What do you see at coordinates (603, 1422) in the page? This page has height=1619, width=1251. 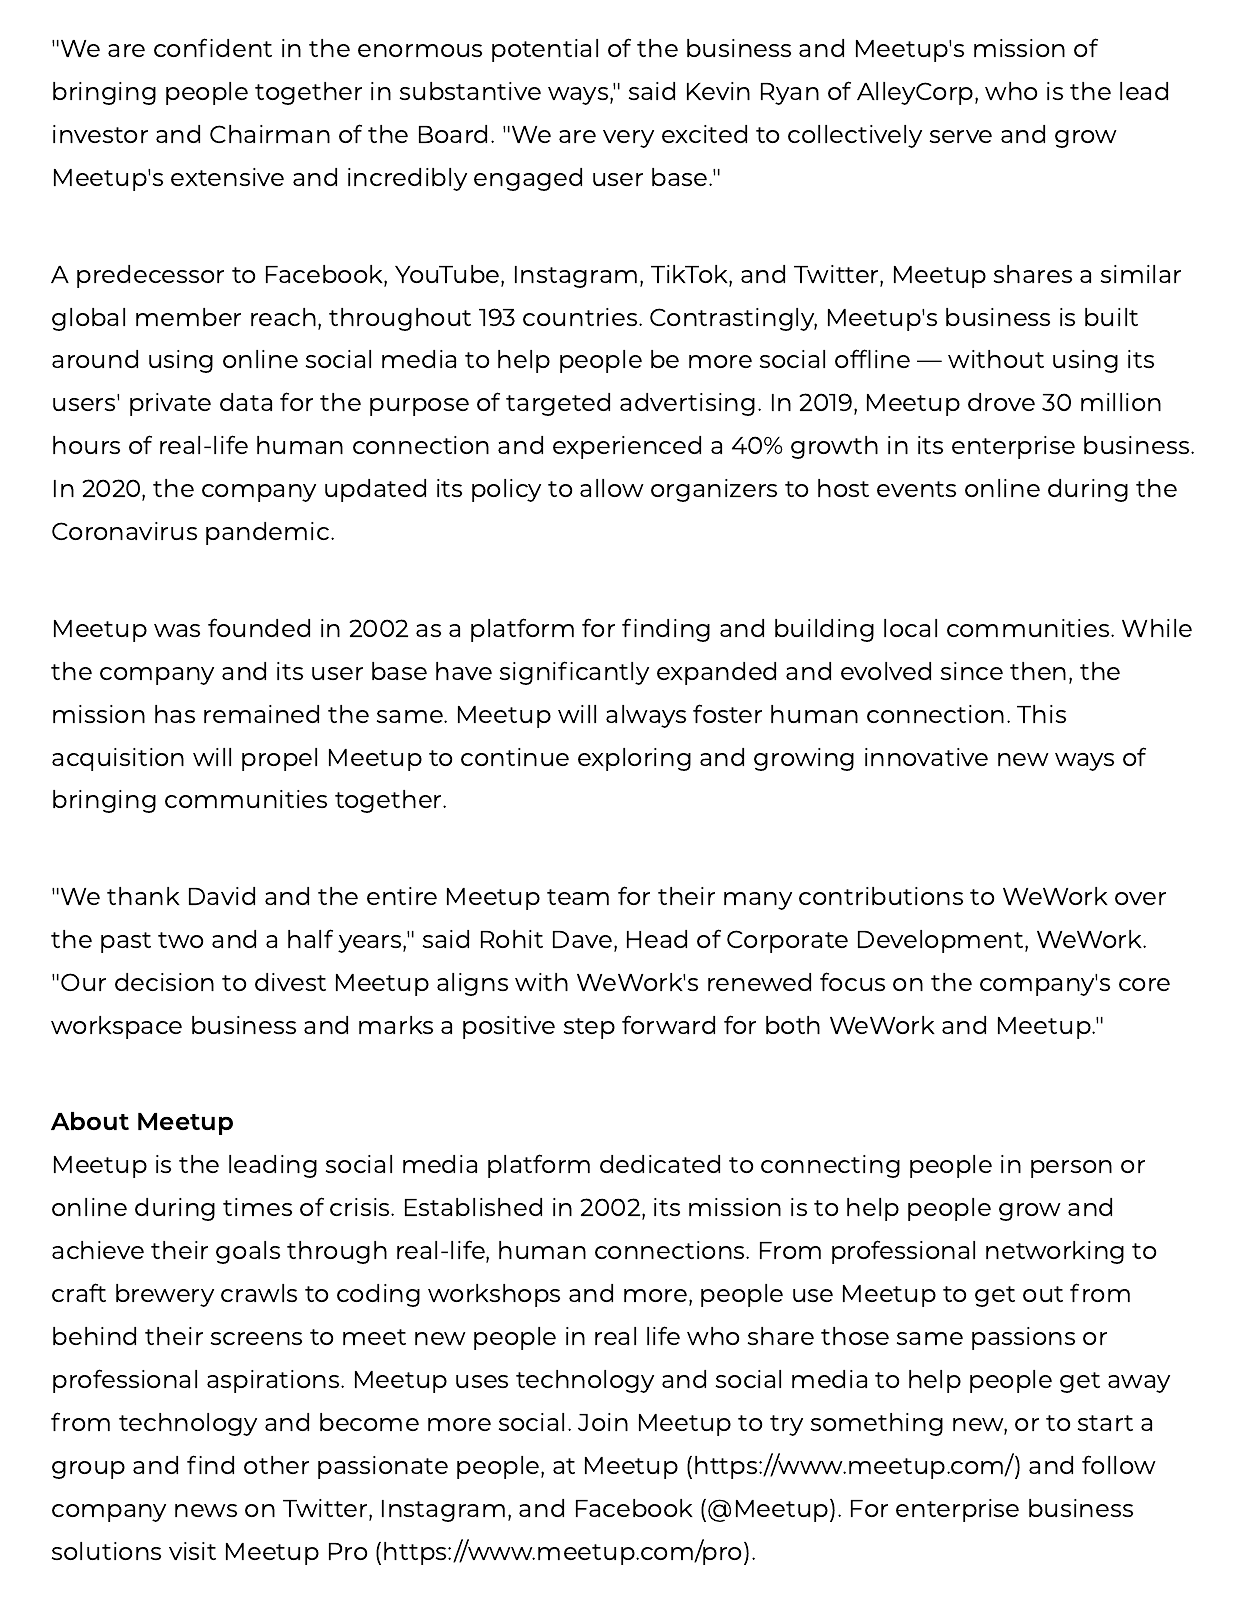 I see `Join` at bounding box center [603, 1422].
